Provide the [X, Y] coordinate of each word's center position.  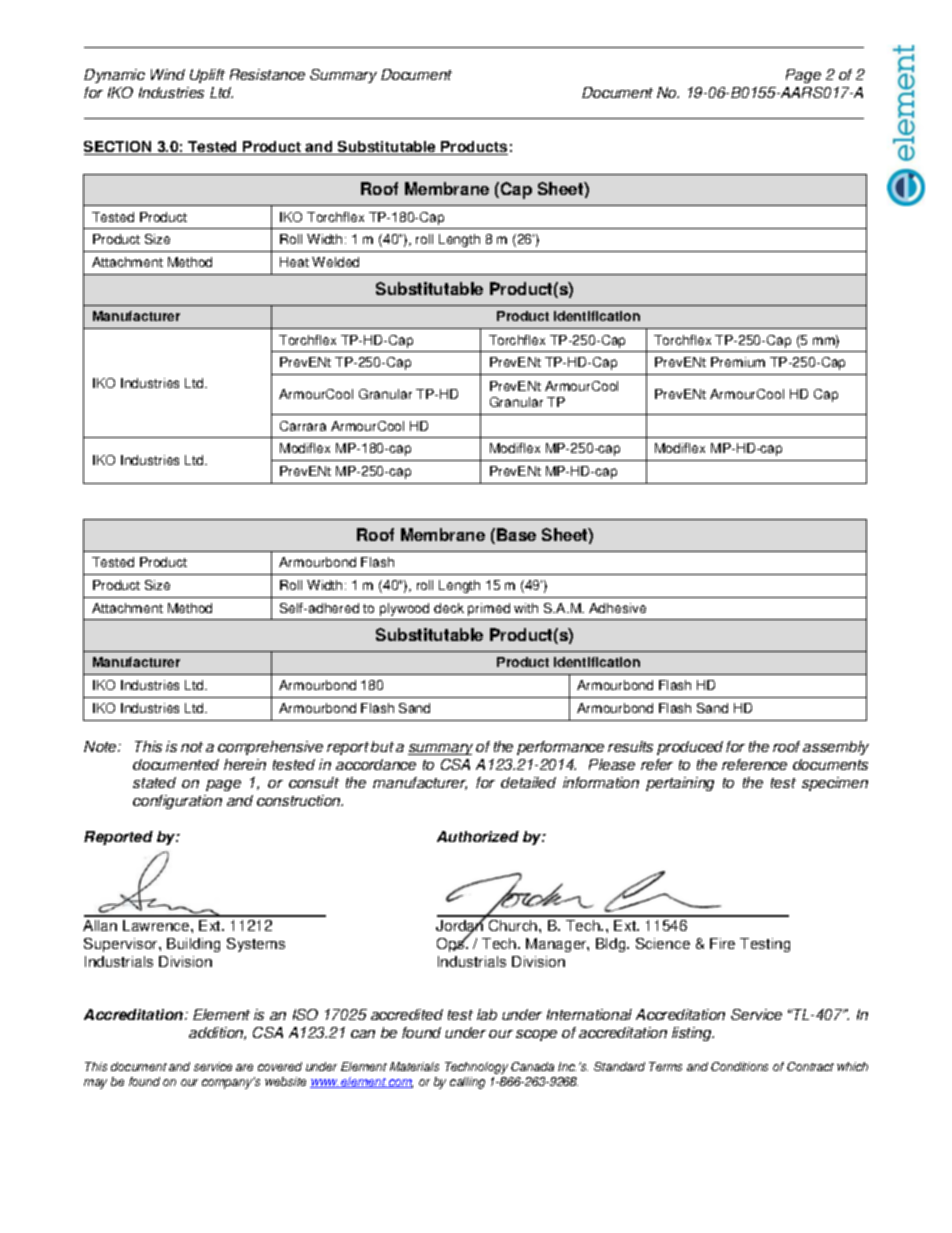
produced [690, 748]
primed [489, 609]
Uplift [207, 76]
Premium [738, 362]
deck [449, 608]
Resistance [267, 74]
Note [101, 746]
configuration [177, 802]
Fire [722, 943]
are [244, 1067]
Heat [294, 262]
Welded [335, 262]
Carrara [303, 426]
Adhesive [617, 608]
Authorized [478, 836]
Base [516, 534]
